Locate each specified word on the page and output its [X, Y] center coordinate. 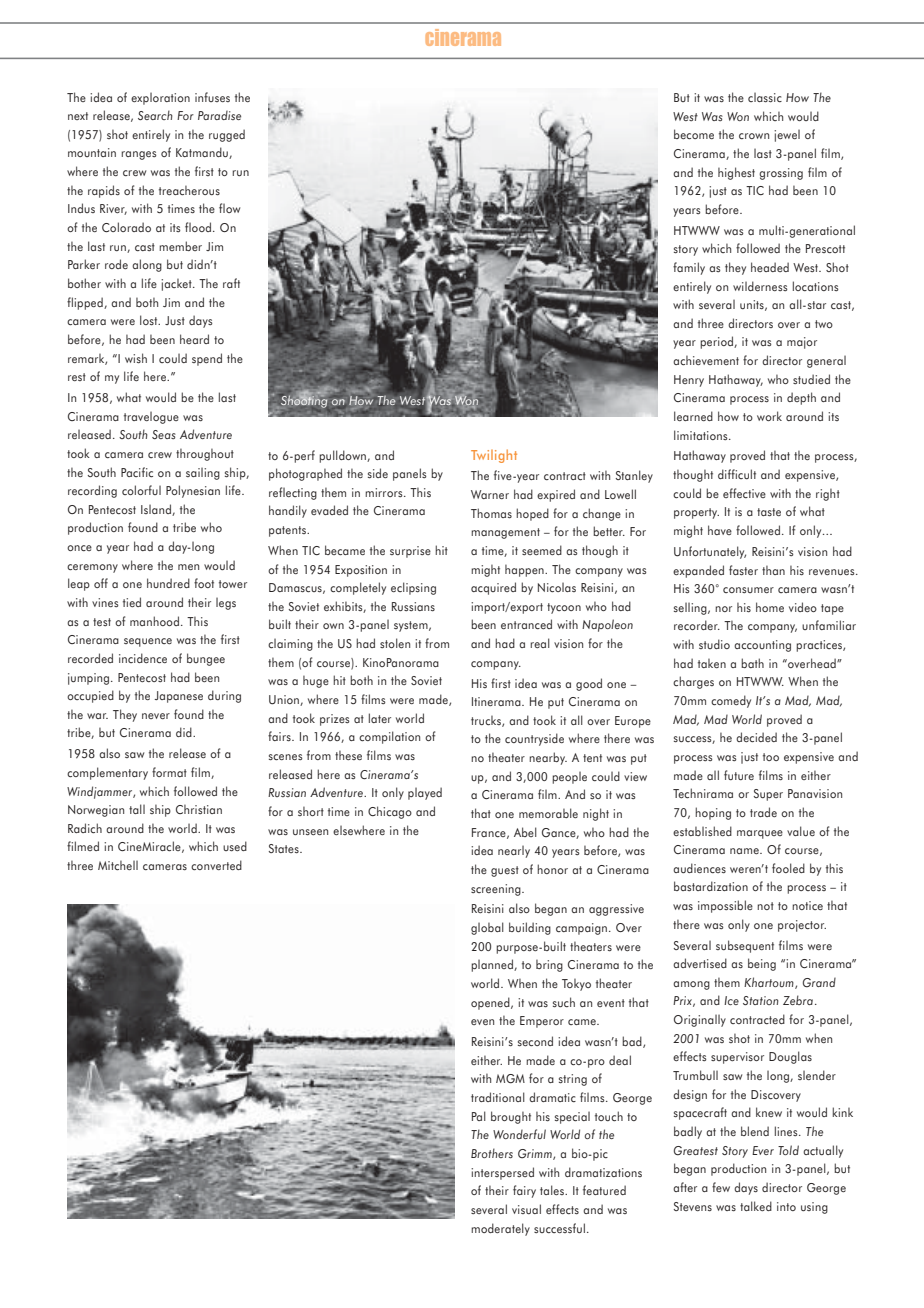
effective [744, 493]
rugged [227, 135]
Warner [490, 494]
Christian [199, 809]
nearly [514, 852]
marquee [760, 834]
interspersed [502, 1173]
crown [754, 136]
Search [155, 115]
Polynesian [193, 491]
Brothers [492, 1153]
